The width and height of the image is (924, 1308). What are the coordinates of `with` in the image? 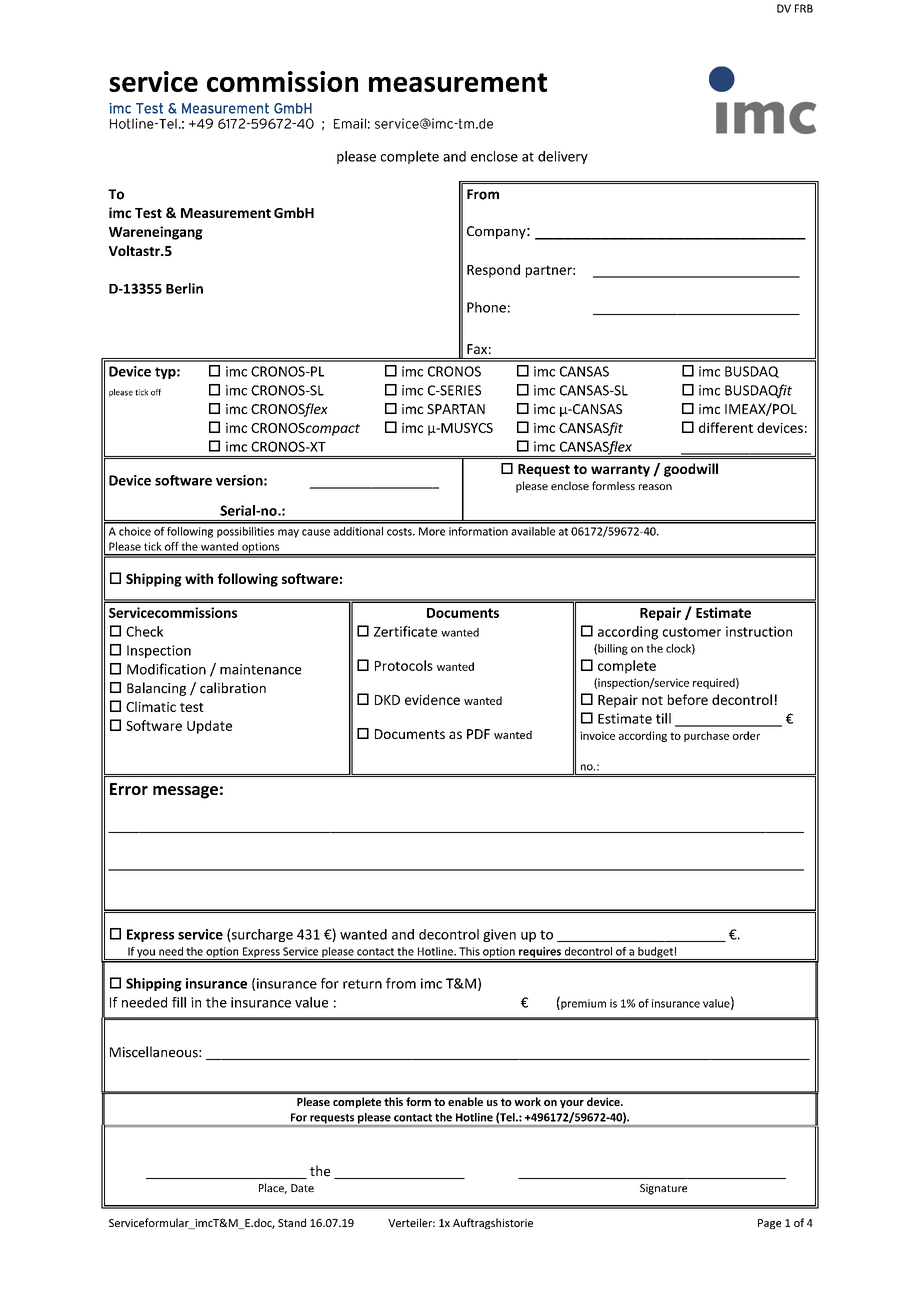 It's located at (199, 578).
